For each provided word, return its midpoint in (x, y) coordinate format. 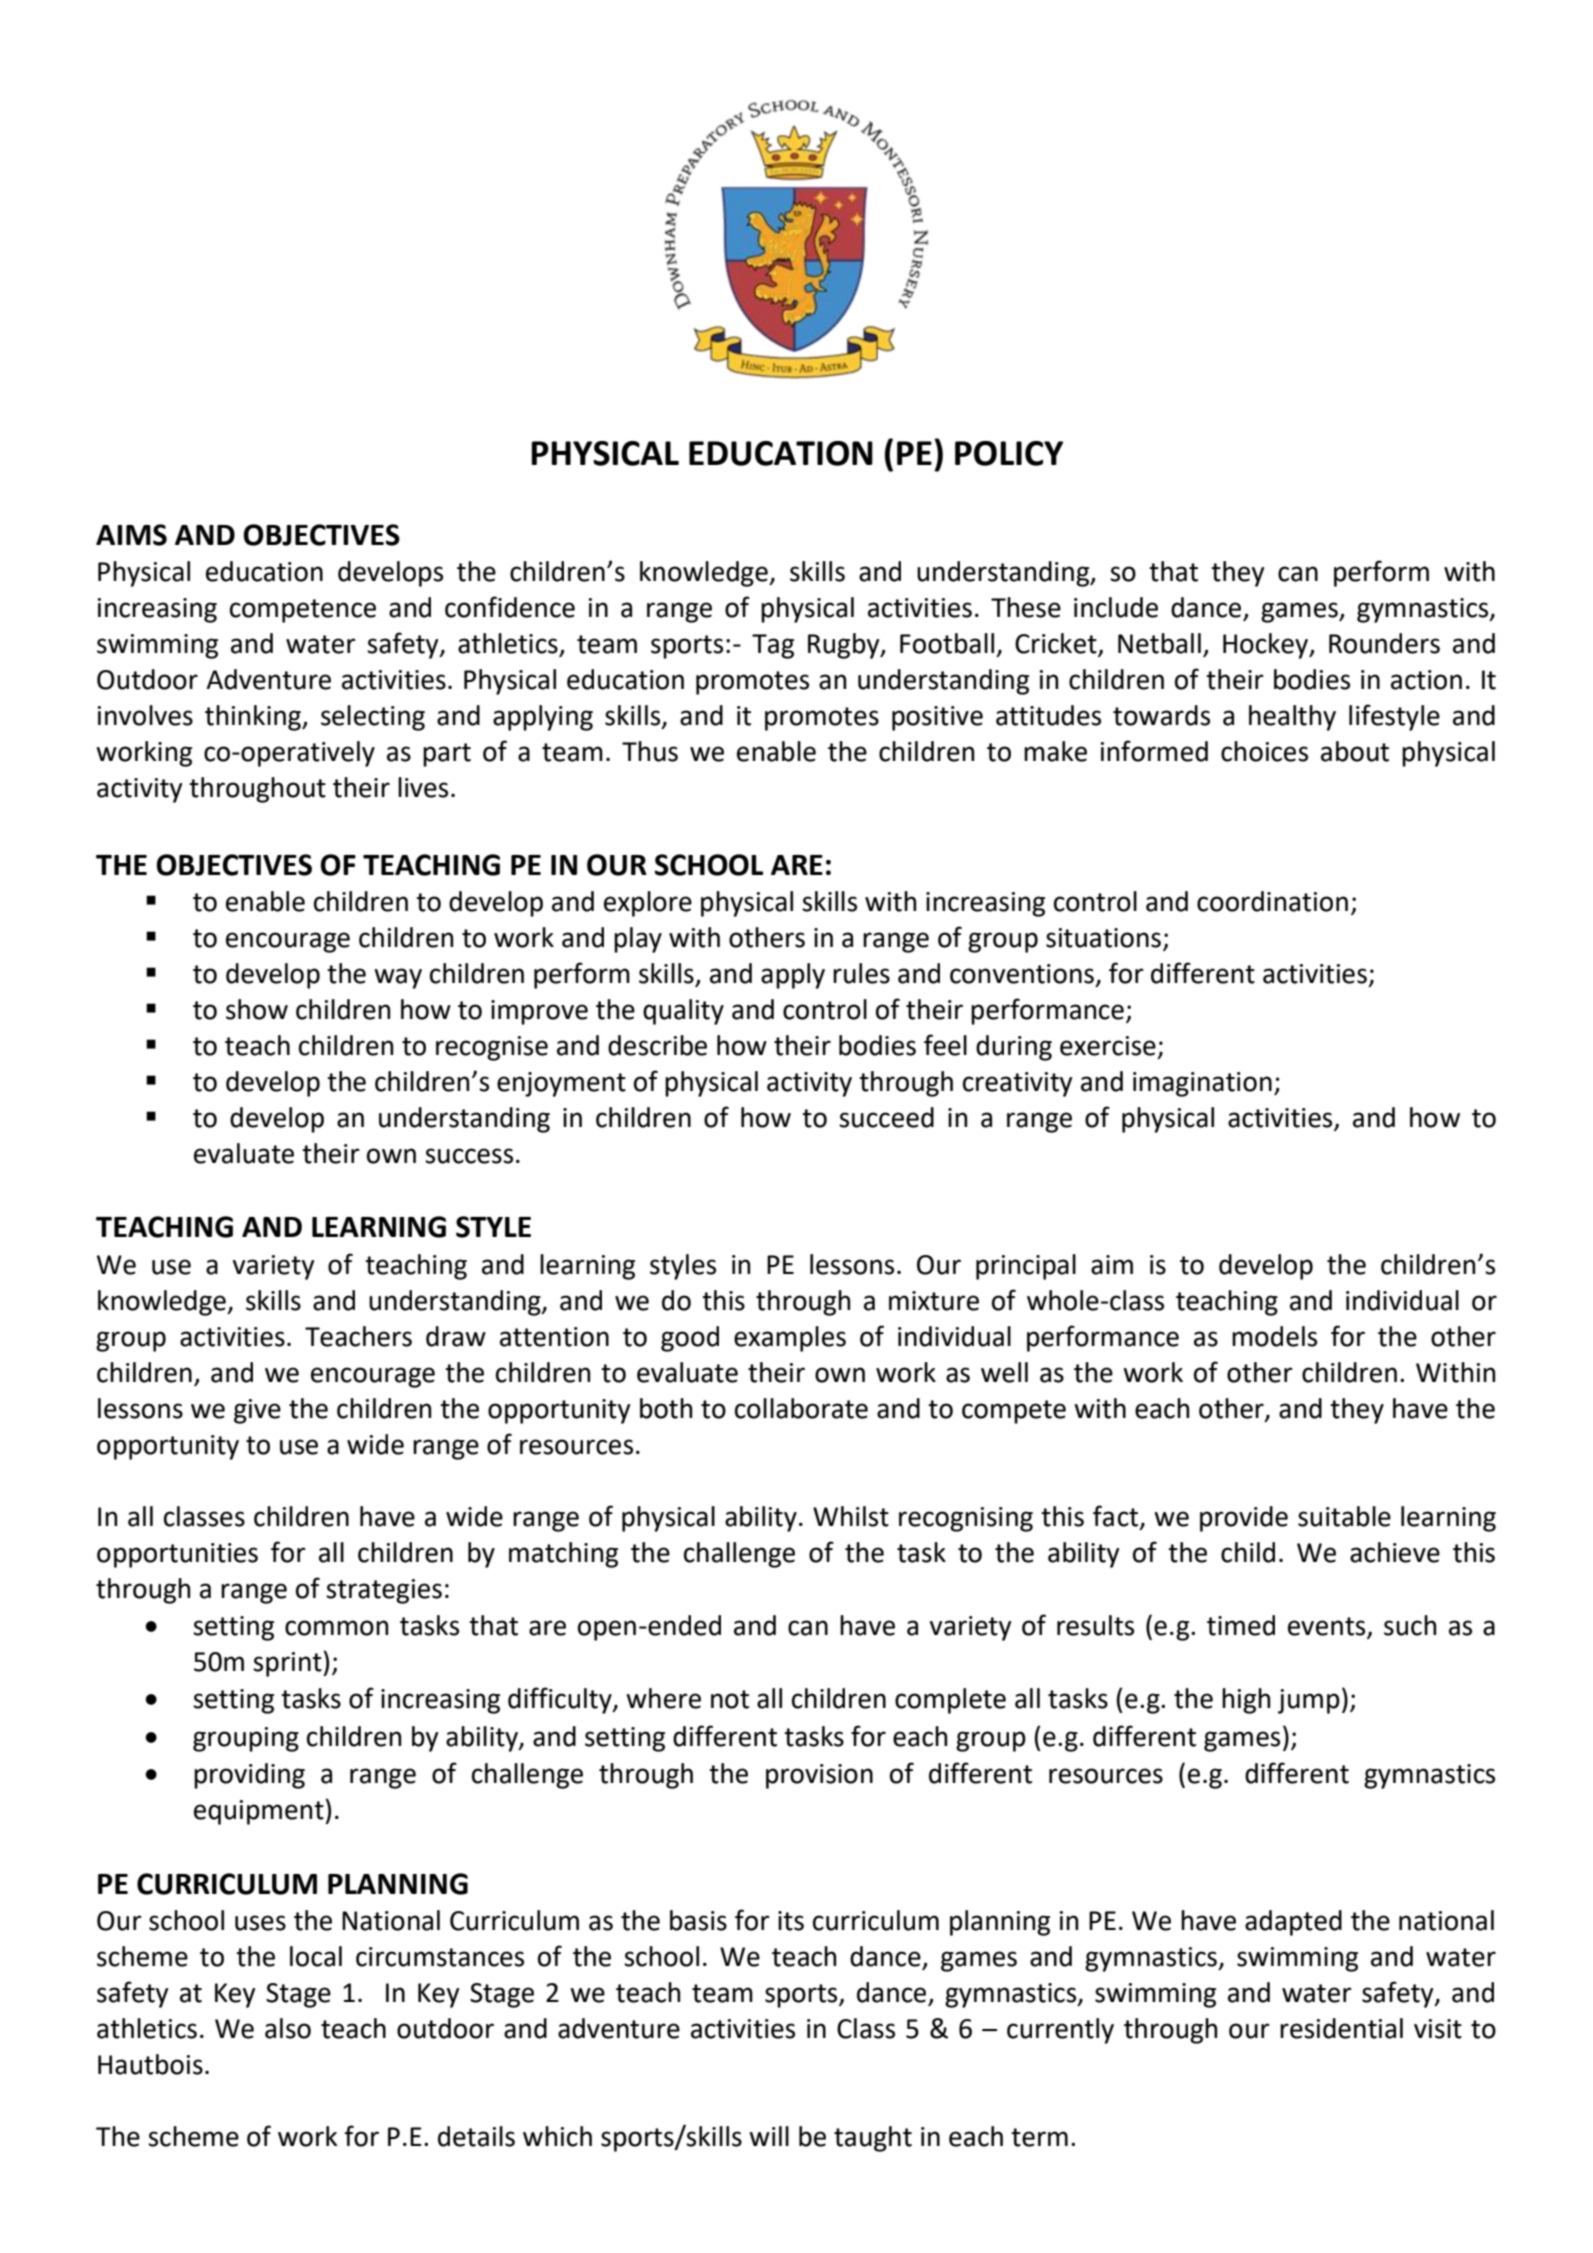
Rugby (845, 646)
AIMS (131, 535)
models (1274, 1336)
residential (1341, 2028)
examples (790, 1339)
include (1116, 607)
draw (456, 1336)
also (288, 2028)
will (769, 2136)
